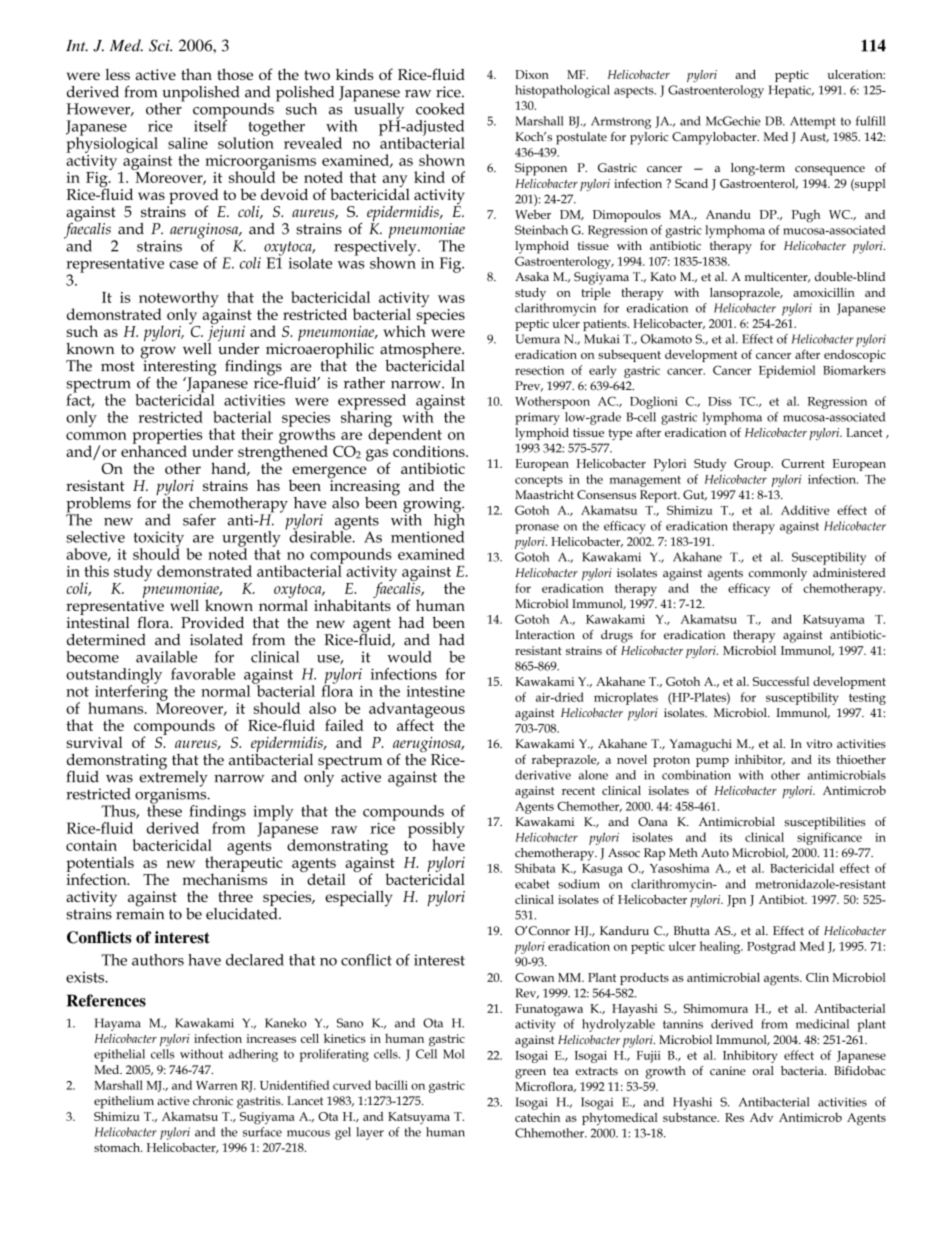 The height and width of the image is (1233, 952). I want to click on Additive, so click(805, 510).
